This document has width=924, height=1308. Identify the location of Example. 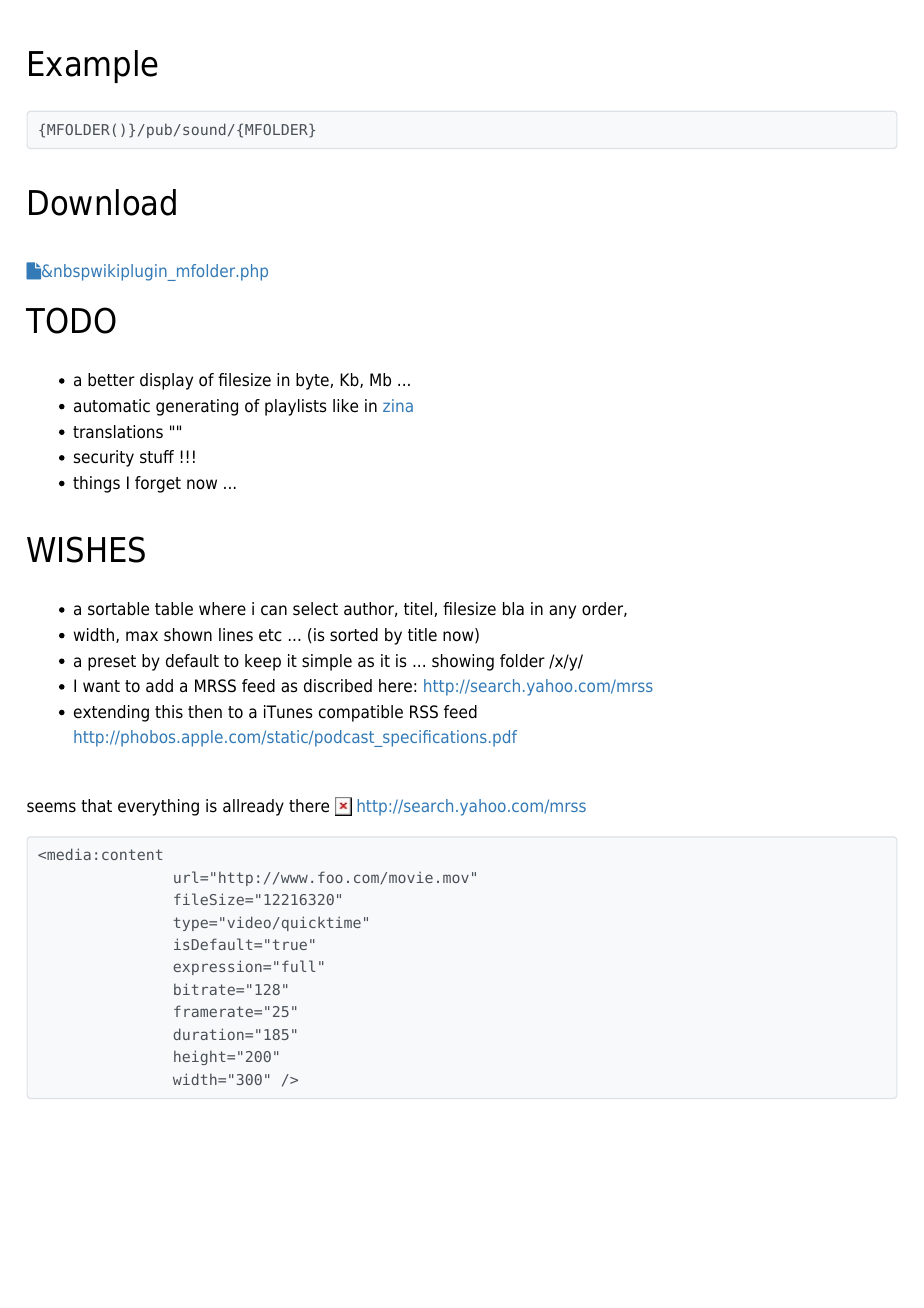
(93, 66).
